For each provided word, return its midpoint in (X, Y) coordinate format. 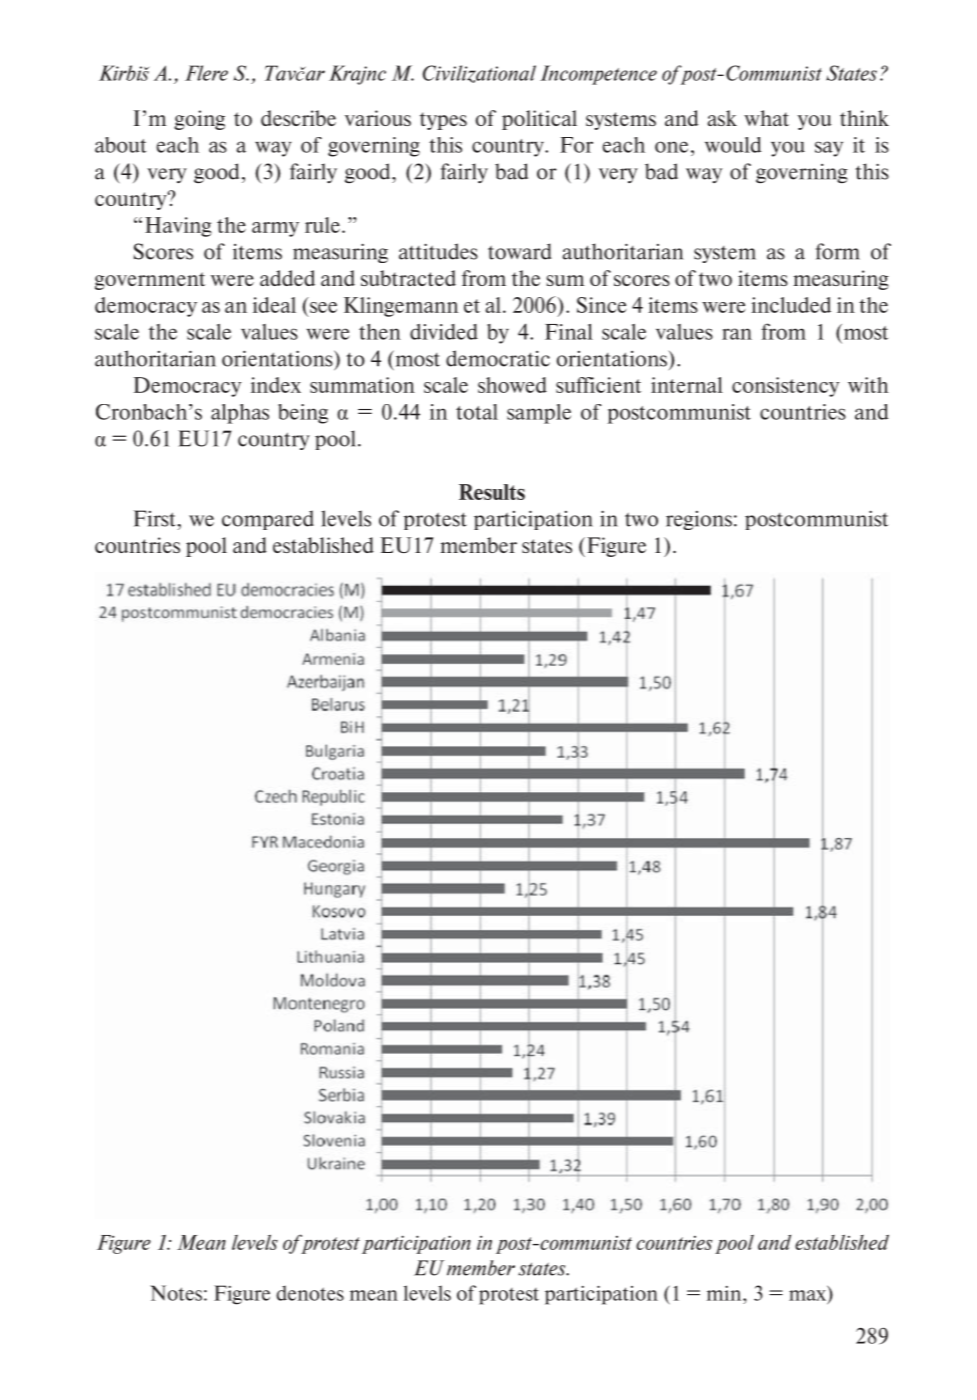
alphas (240, 414)
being (303, 414)
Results (492, 492)
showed (512, 385)
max (809, 1296)
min (725, 1293)
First (155, 518)
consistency (785, 387)
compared (268, 520)
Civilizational (479, 74)
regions (699, 520)
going (199, 120)
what (766, 118)
